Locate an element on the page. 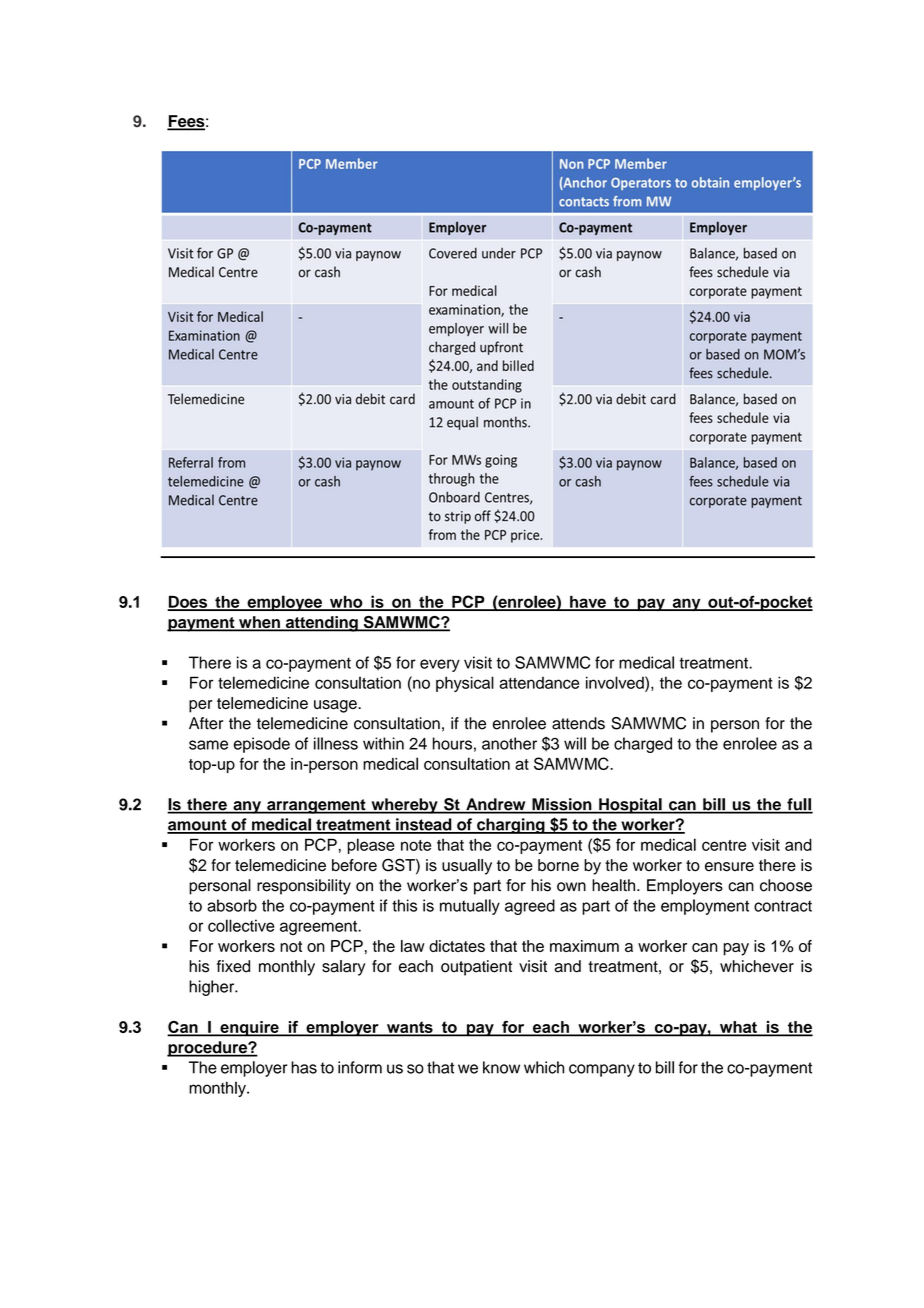 This image has height=1308, width=924. charged is located at coordinates (643, 745).
